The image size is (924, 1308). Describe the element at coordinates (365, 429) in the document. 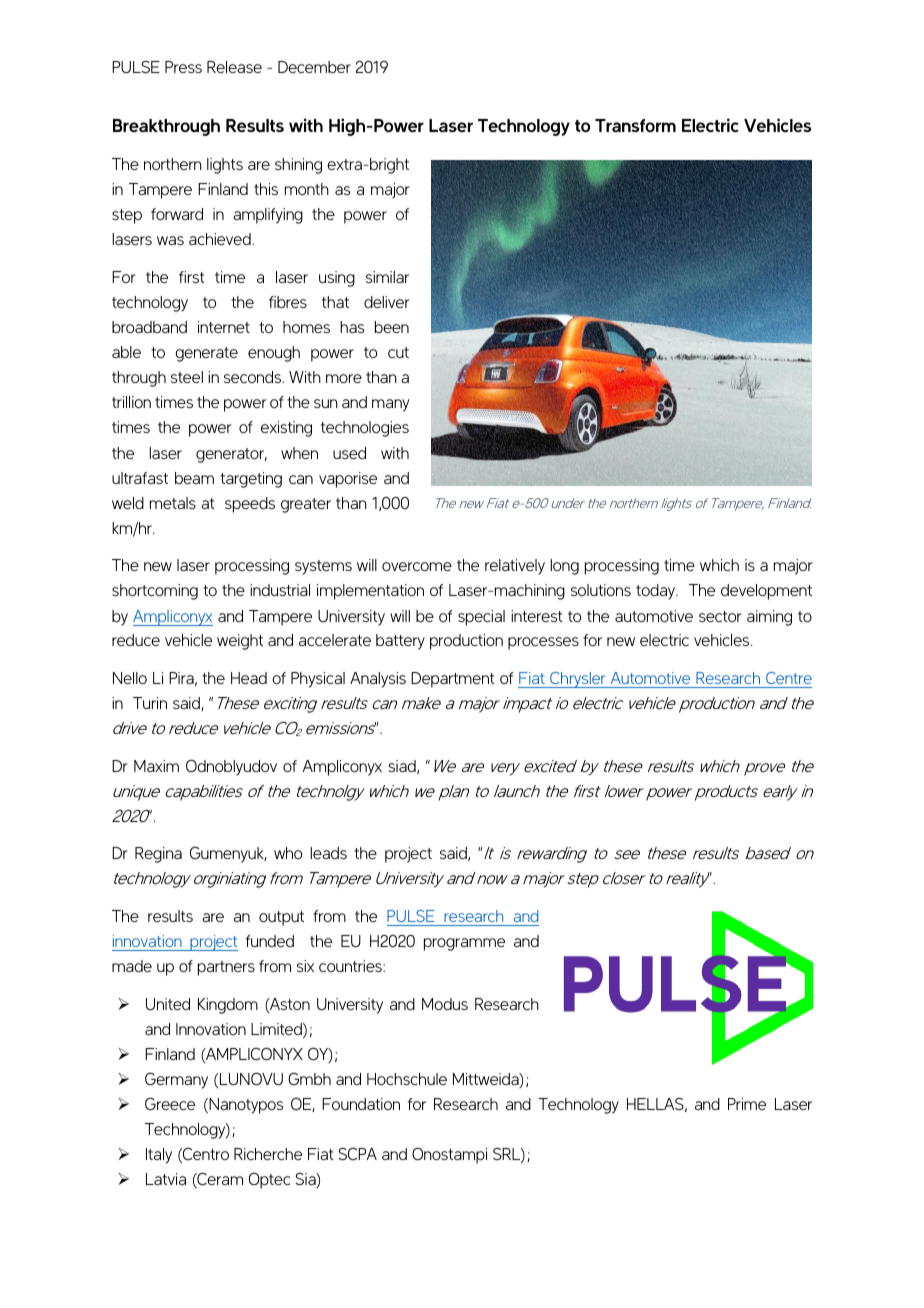

I see `technologies` at that location.
